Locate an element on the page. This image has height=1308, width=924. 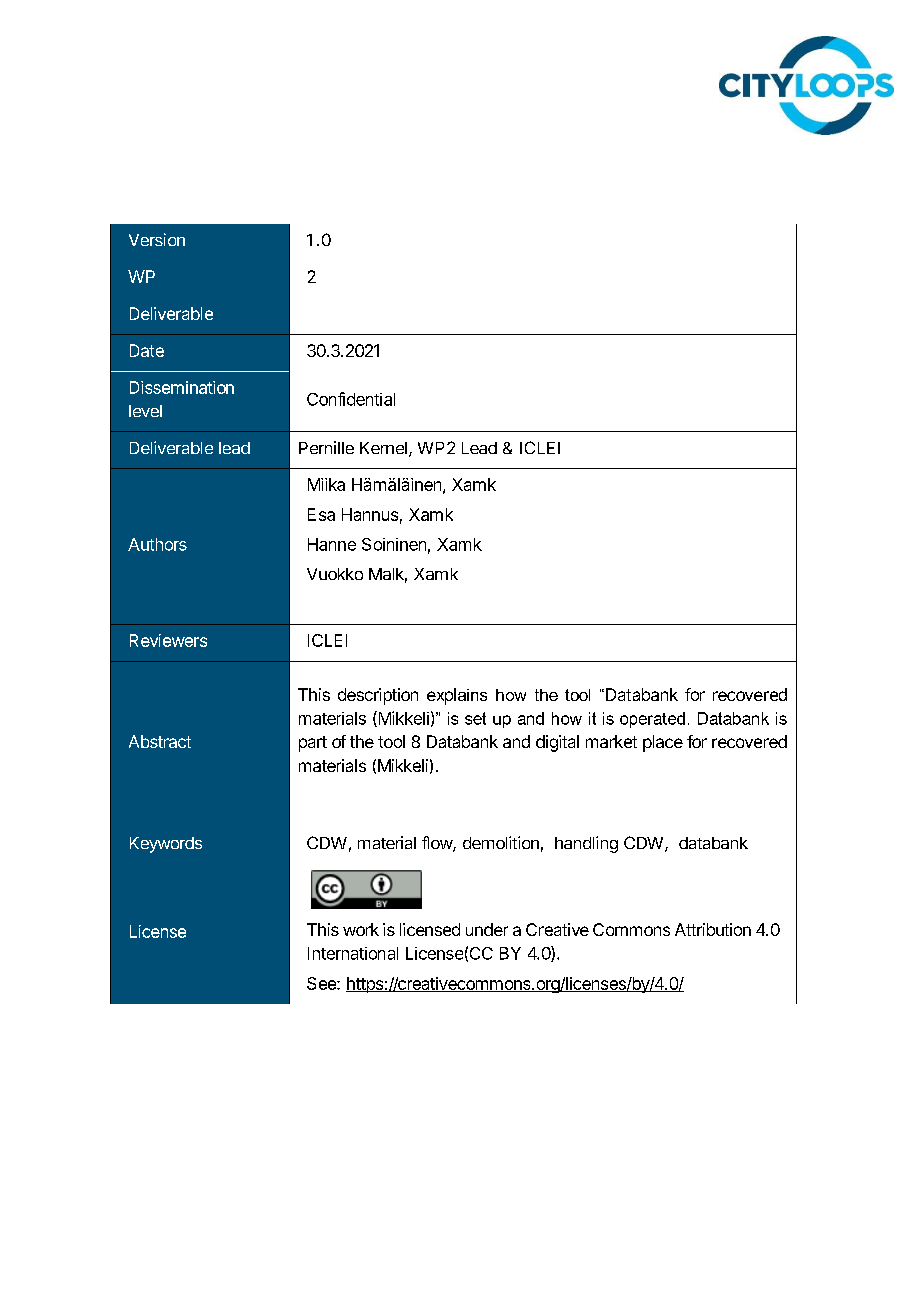
Reviewers is located at coordinates (168, 640).
